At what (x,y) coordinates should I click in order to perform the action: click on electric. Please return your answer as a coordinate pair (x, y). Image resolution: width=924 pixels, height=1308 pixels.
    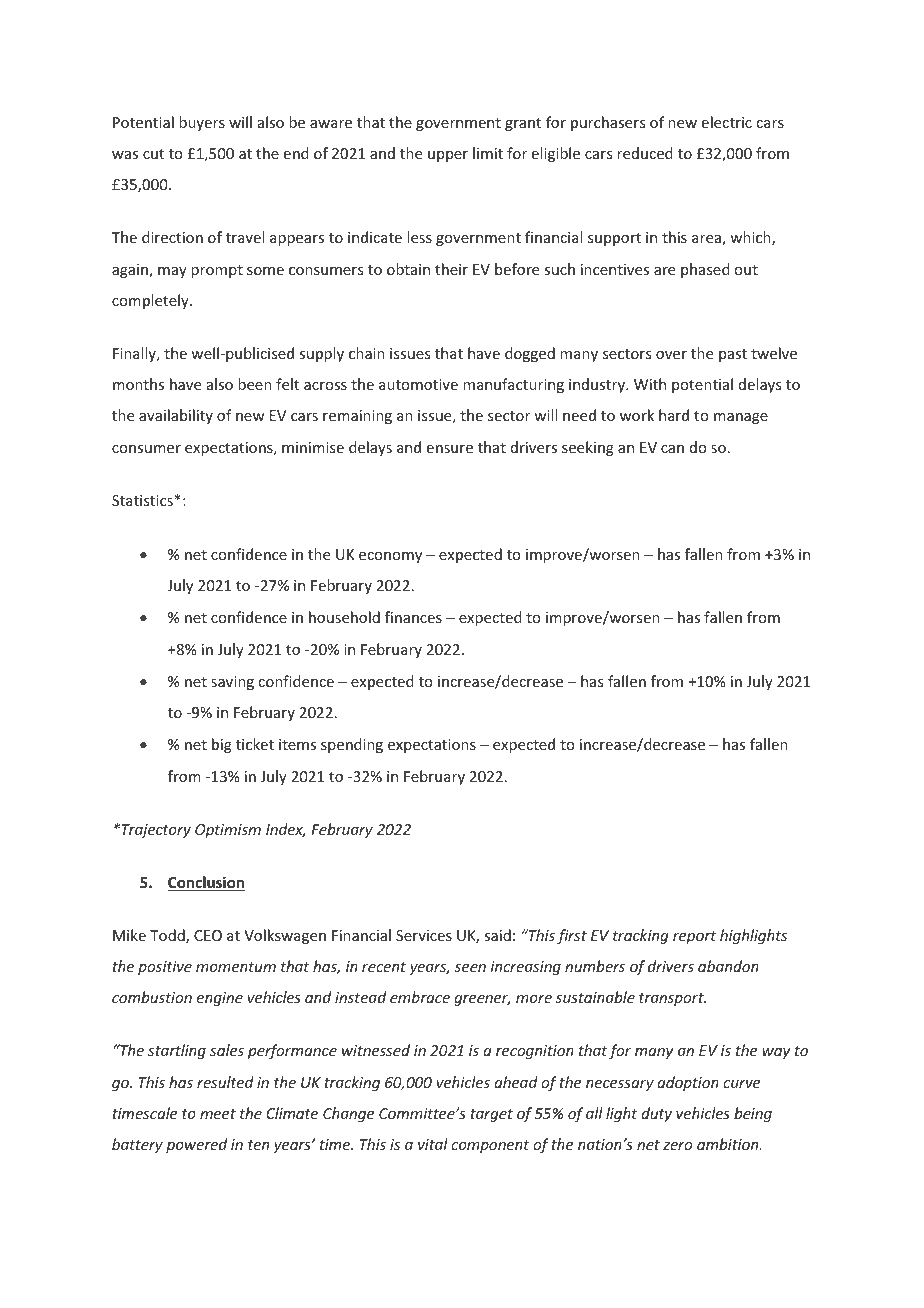
    Looking at the image, I should click on (727, 122).
